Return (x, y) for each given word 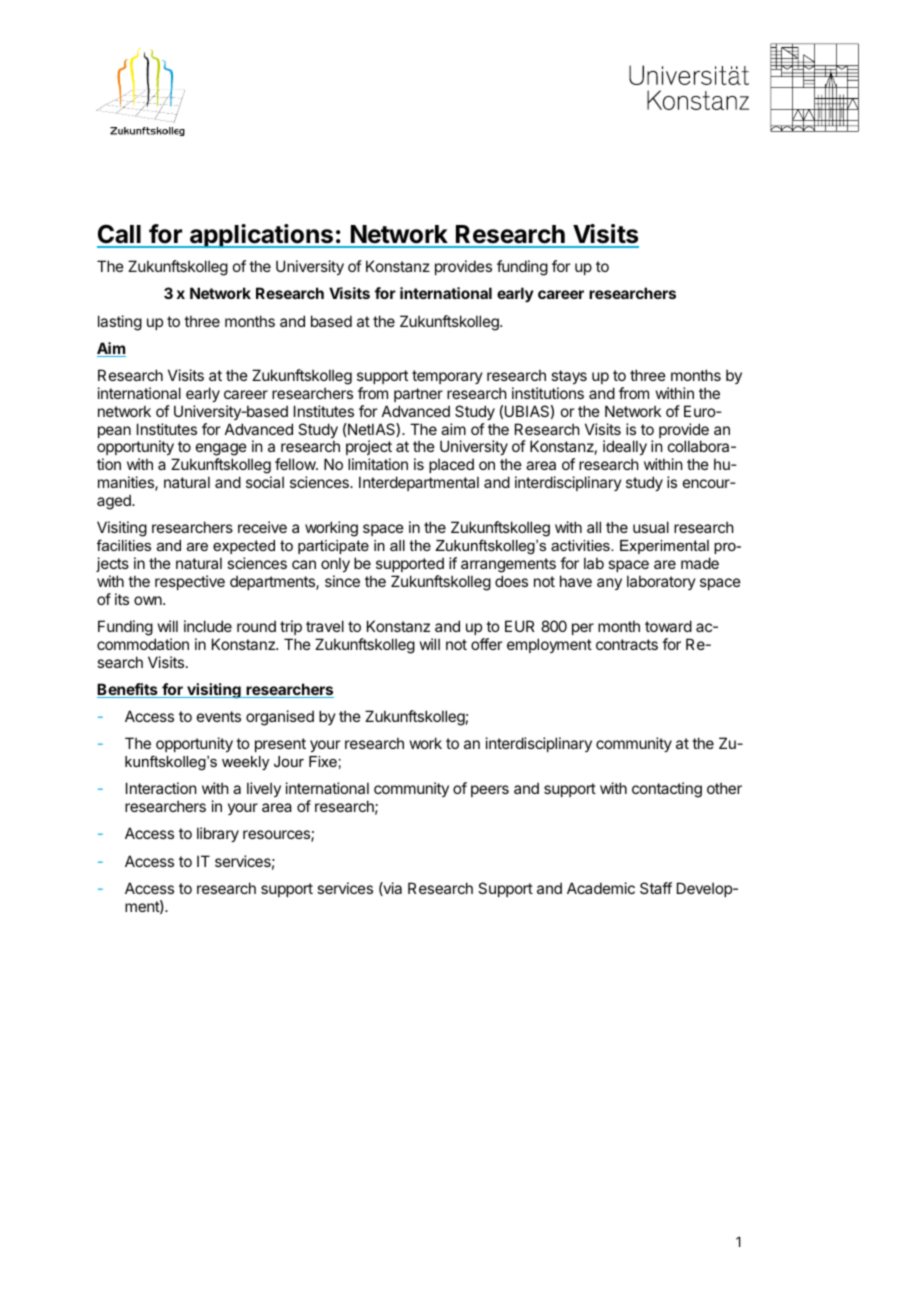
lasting (120, 323)
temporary (447, 377)
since (342, 581)
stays (569, 377)
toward (668, 626)
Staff (656, 888)
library (218, 834)
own (149, 600)
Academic (601, 888)
